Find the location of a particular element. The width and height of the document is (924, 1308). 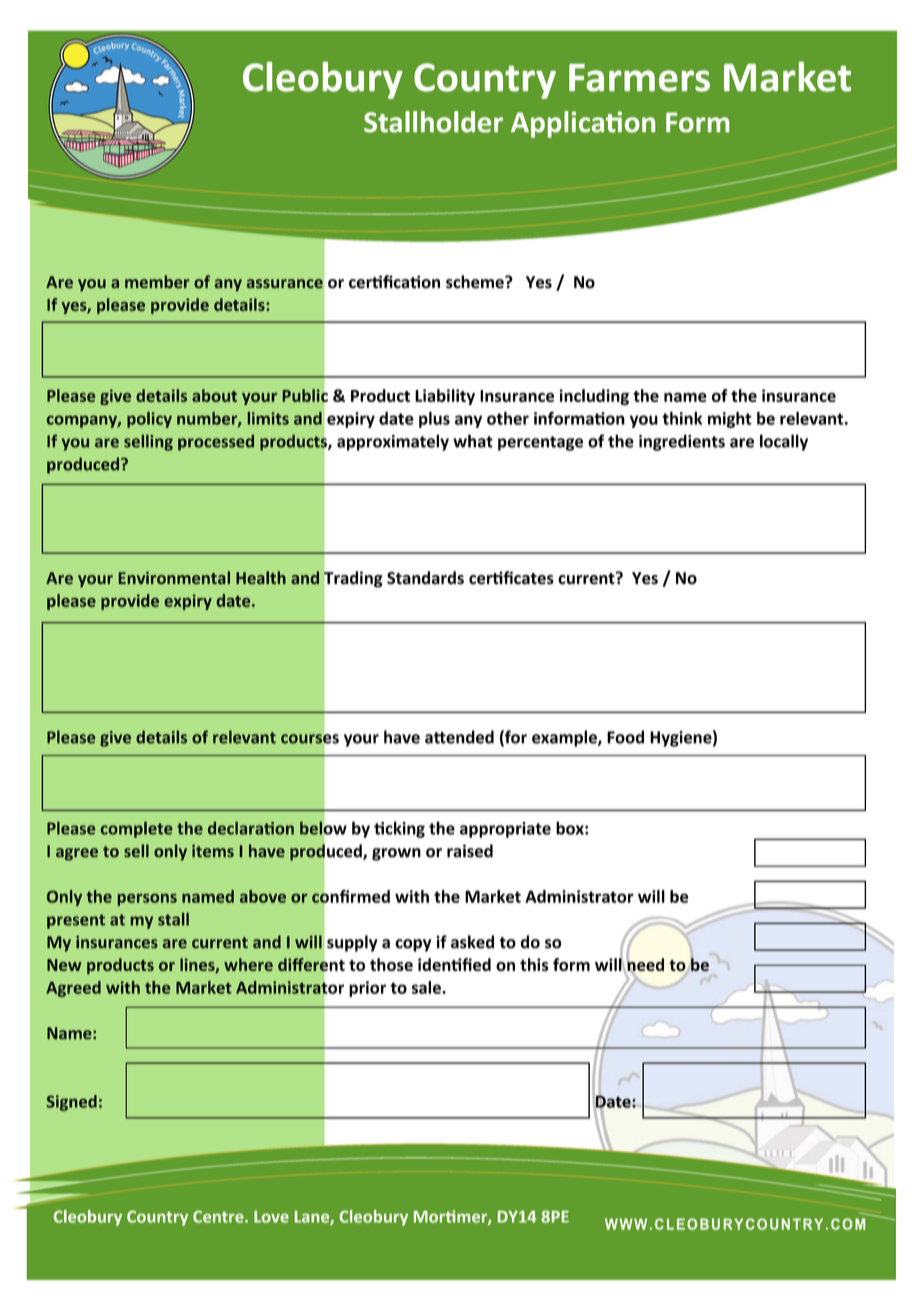

member is located at coordinates (157, 281).
